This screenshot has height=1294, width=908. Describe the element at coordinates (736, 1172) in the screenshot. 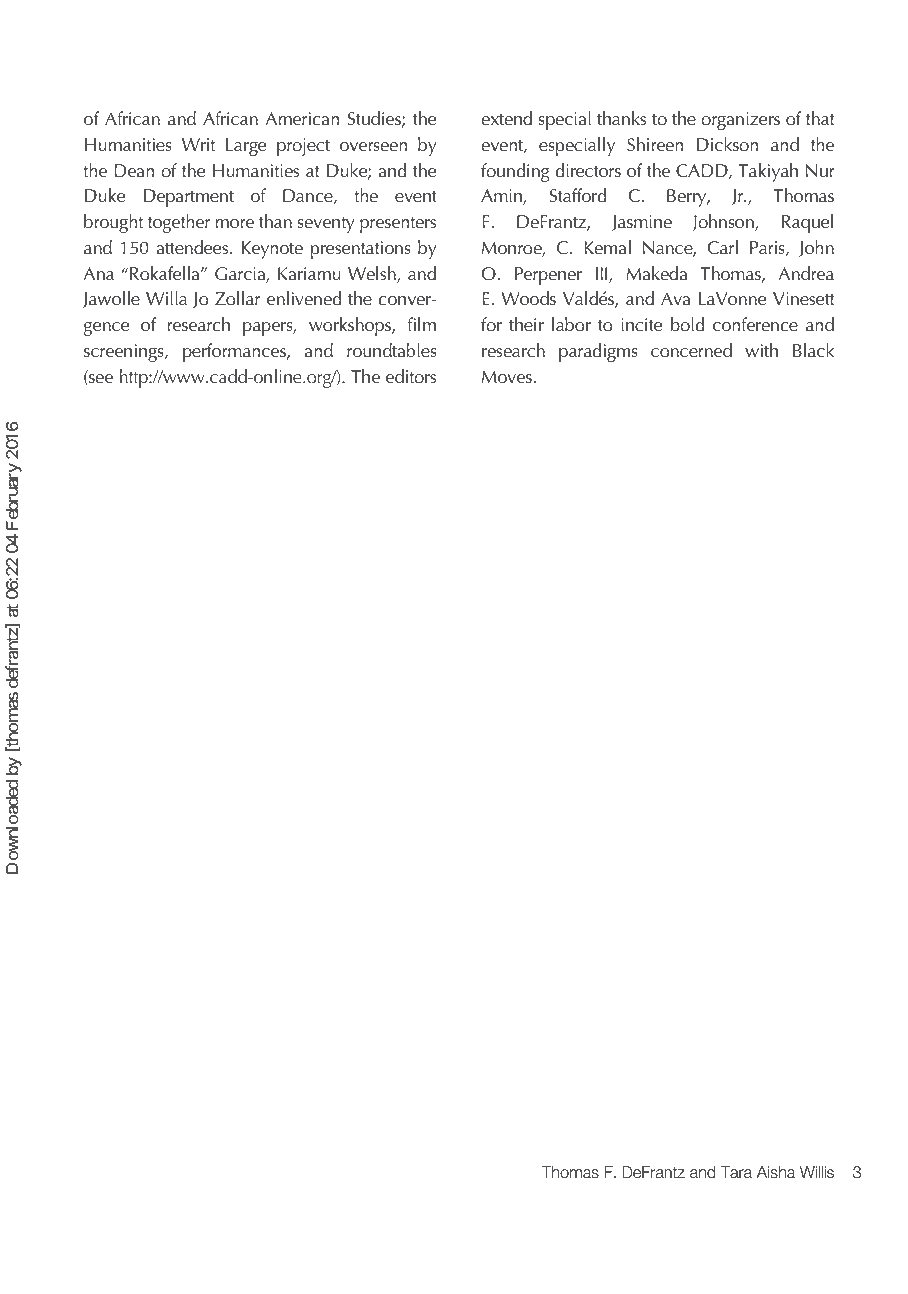

I see `Tara` at that location.
